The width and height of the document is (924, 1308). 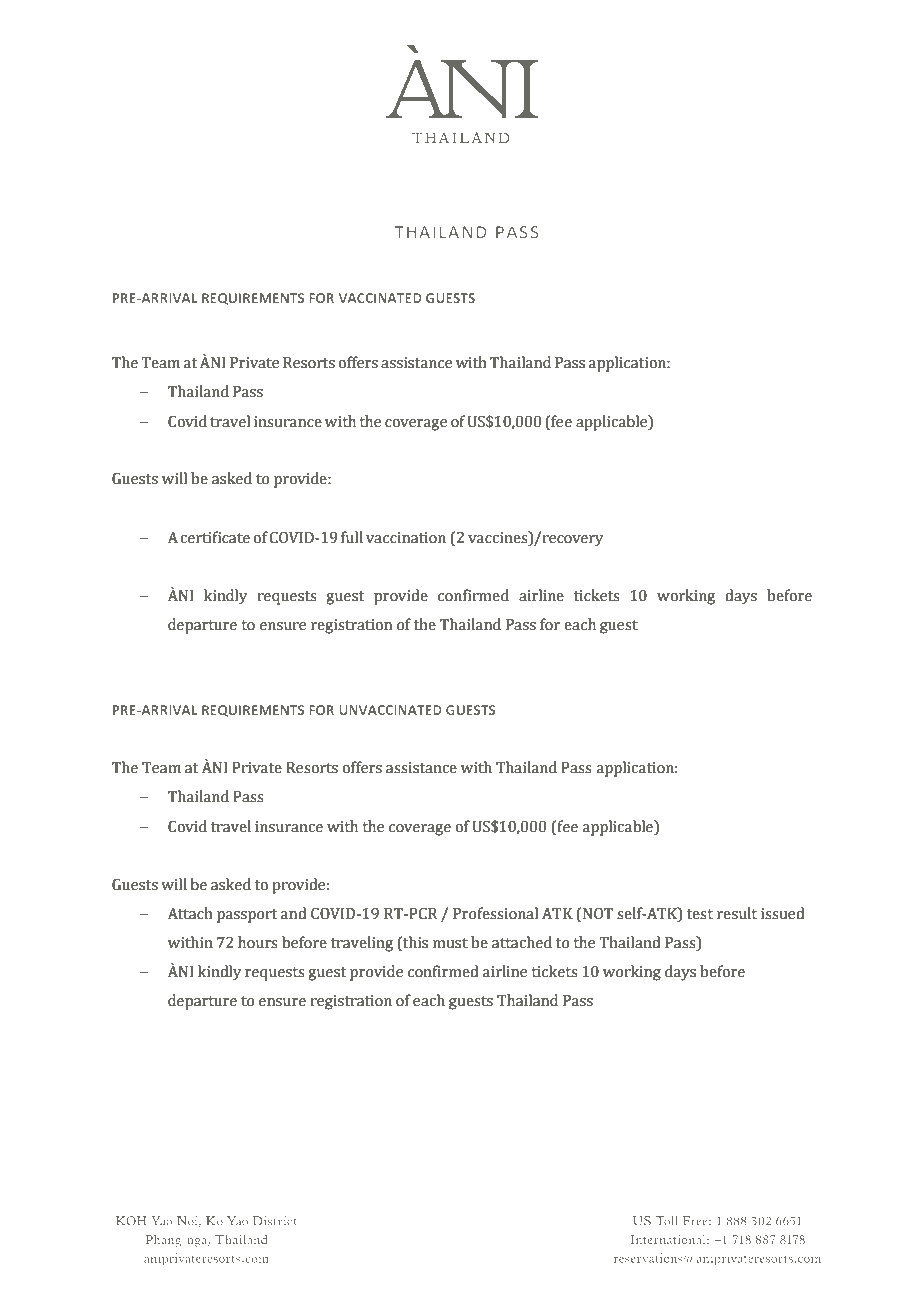 What do you see at coordinates (406, 538) in the document?
I see `vaccination` at bounding box center [406, 538].
